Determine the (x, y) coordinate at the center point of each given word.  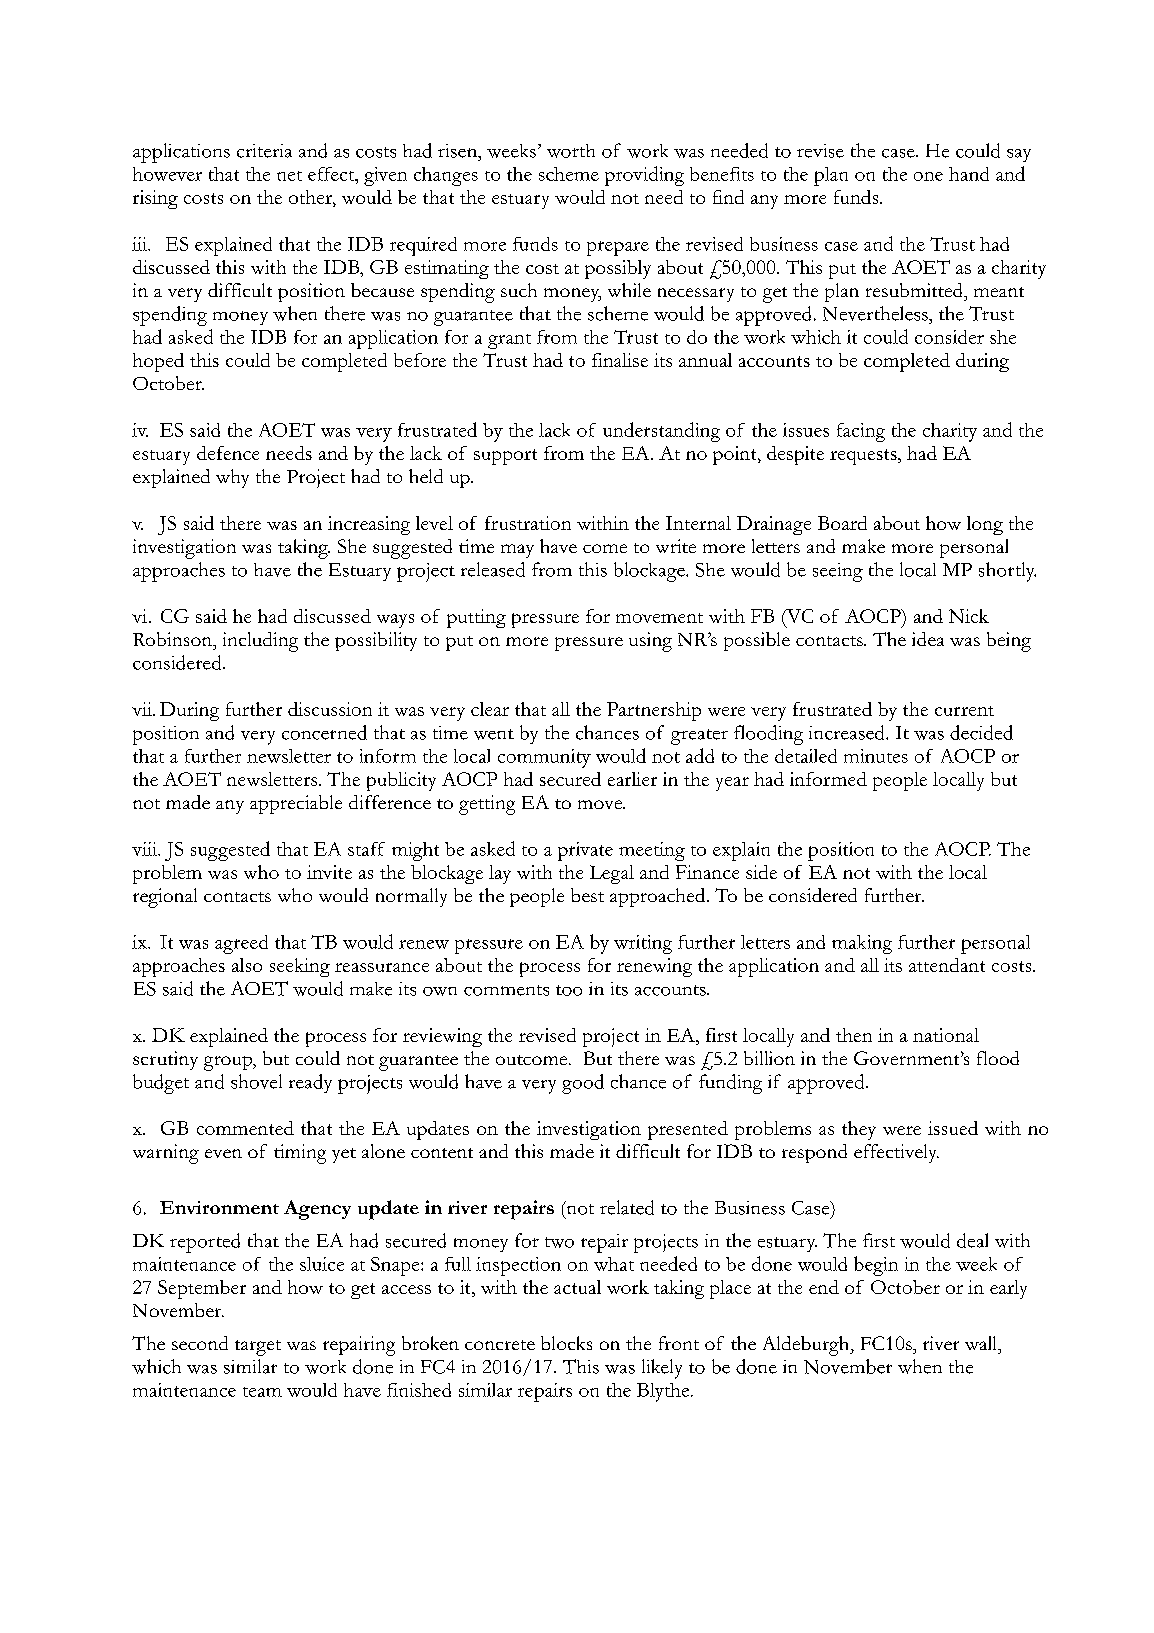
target (258, 1348)
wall (982, 1343)
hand (969, 174)
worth (571, 151)
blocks (566, 1343)
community (544, 758)
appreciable (296, 804)
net (289, 176)
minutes (876, 756)
